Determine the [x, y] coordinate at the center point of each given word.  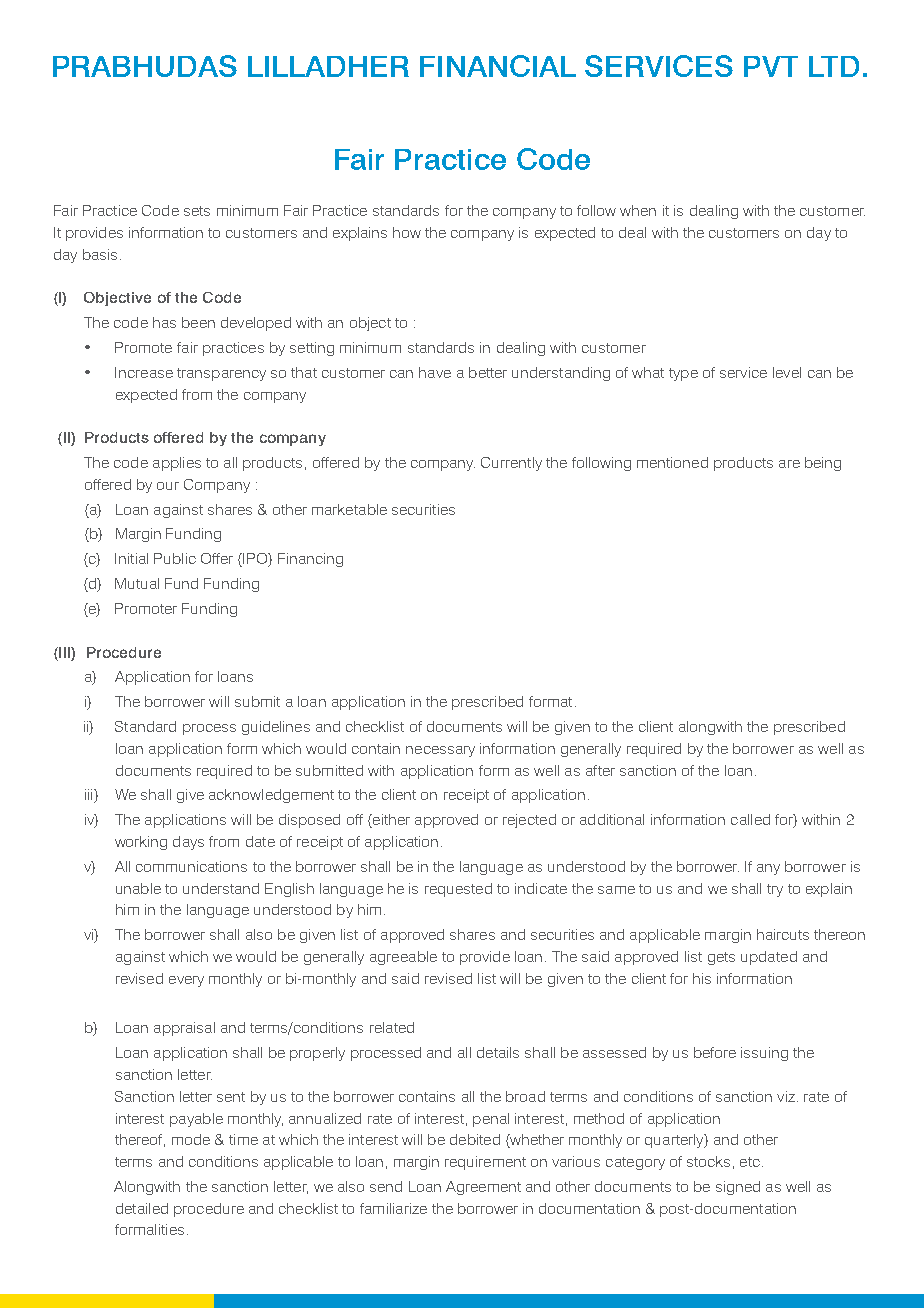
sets [197, 211]
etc [750, 1162]
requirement [485, 1163]
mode [191, 1139]
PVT [771, 66]
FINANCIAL [498, 66]
